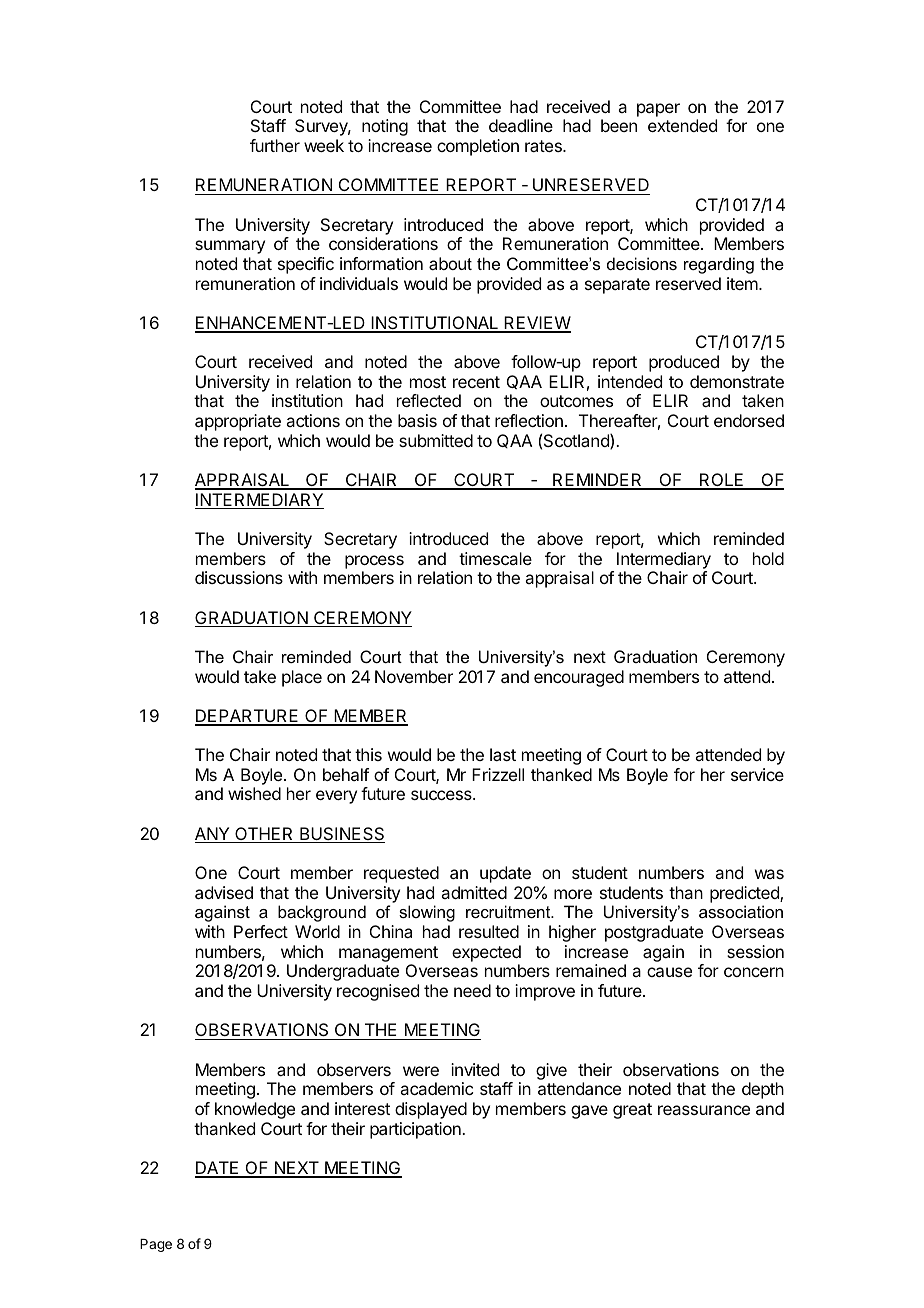  I want to click on Page, so click(156, 1245).
